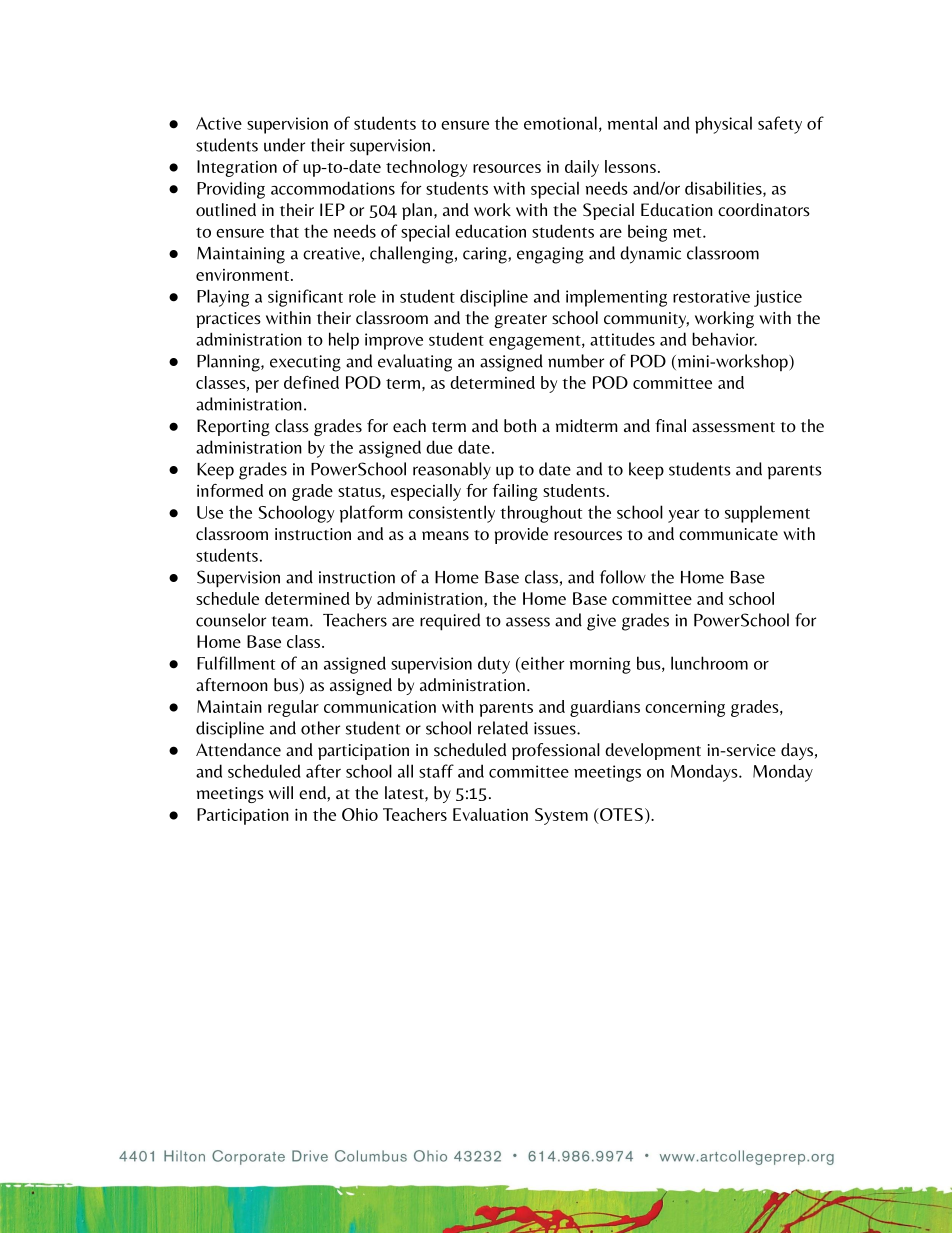 This document has height=1233, width=952. What do you see at coordinates (486, 255) in the document?
I see `caring` at bounding box center [486, 255].
